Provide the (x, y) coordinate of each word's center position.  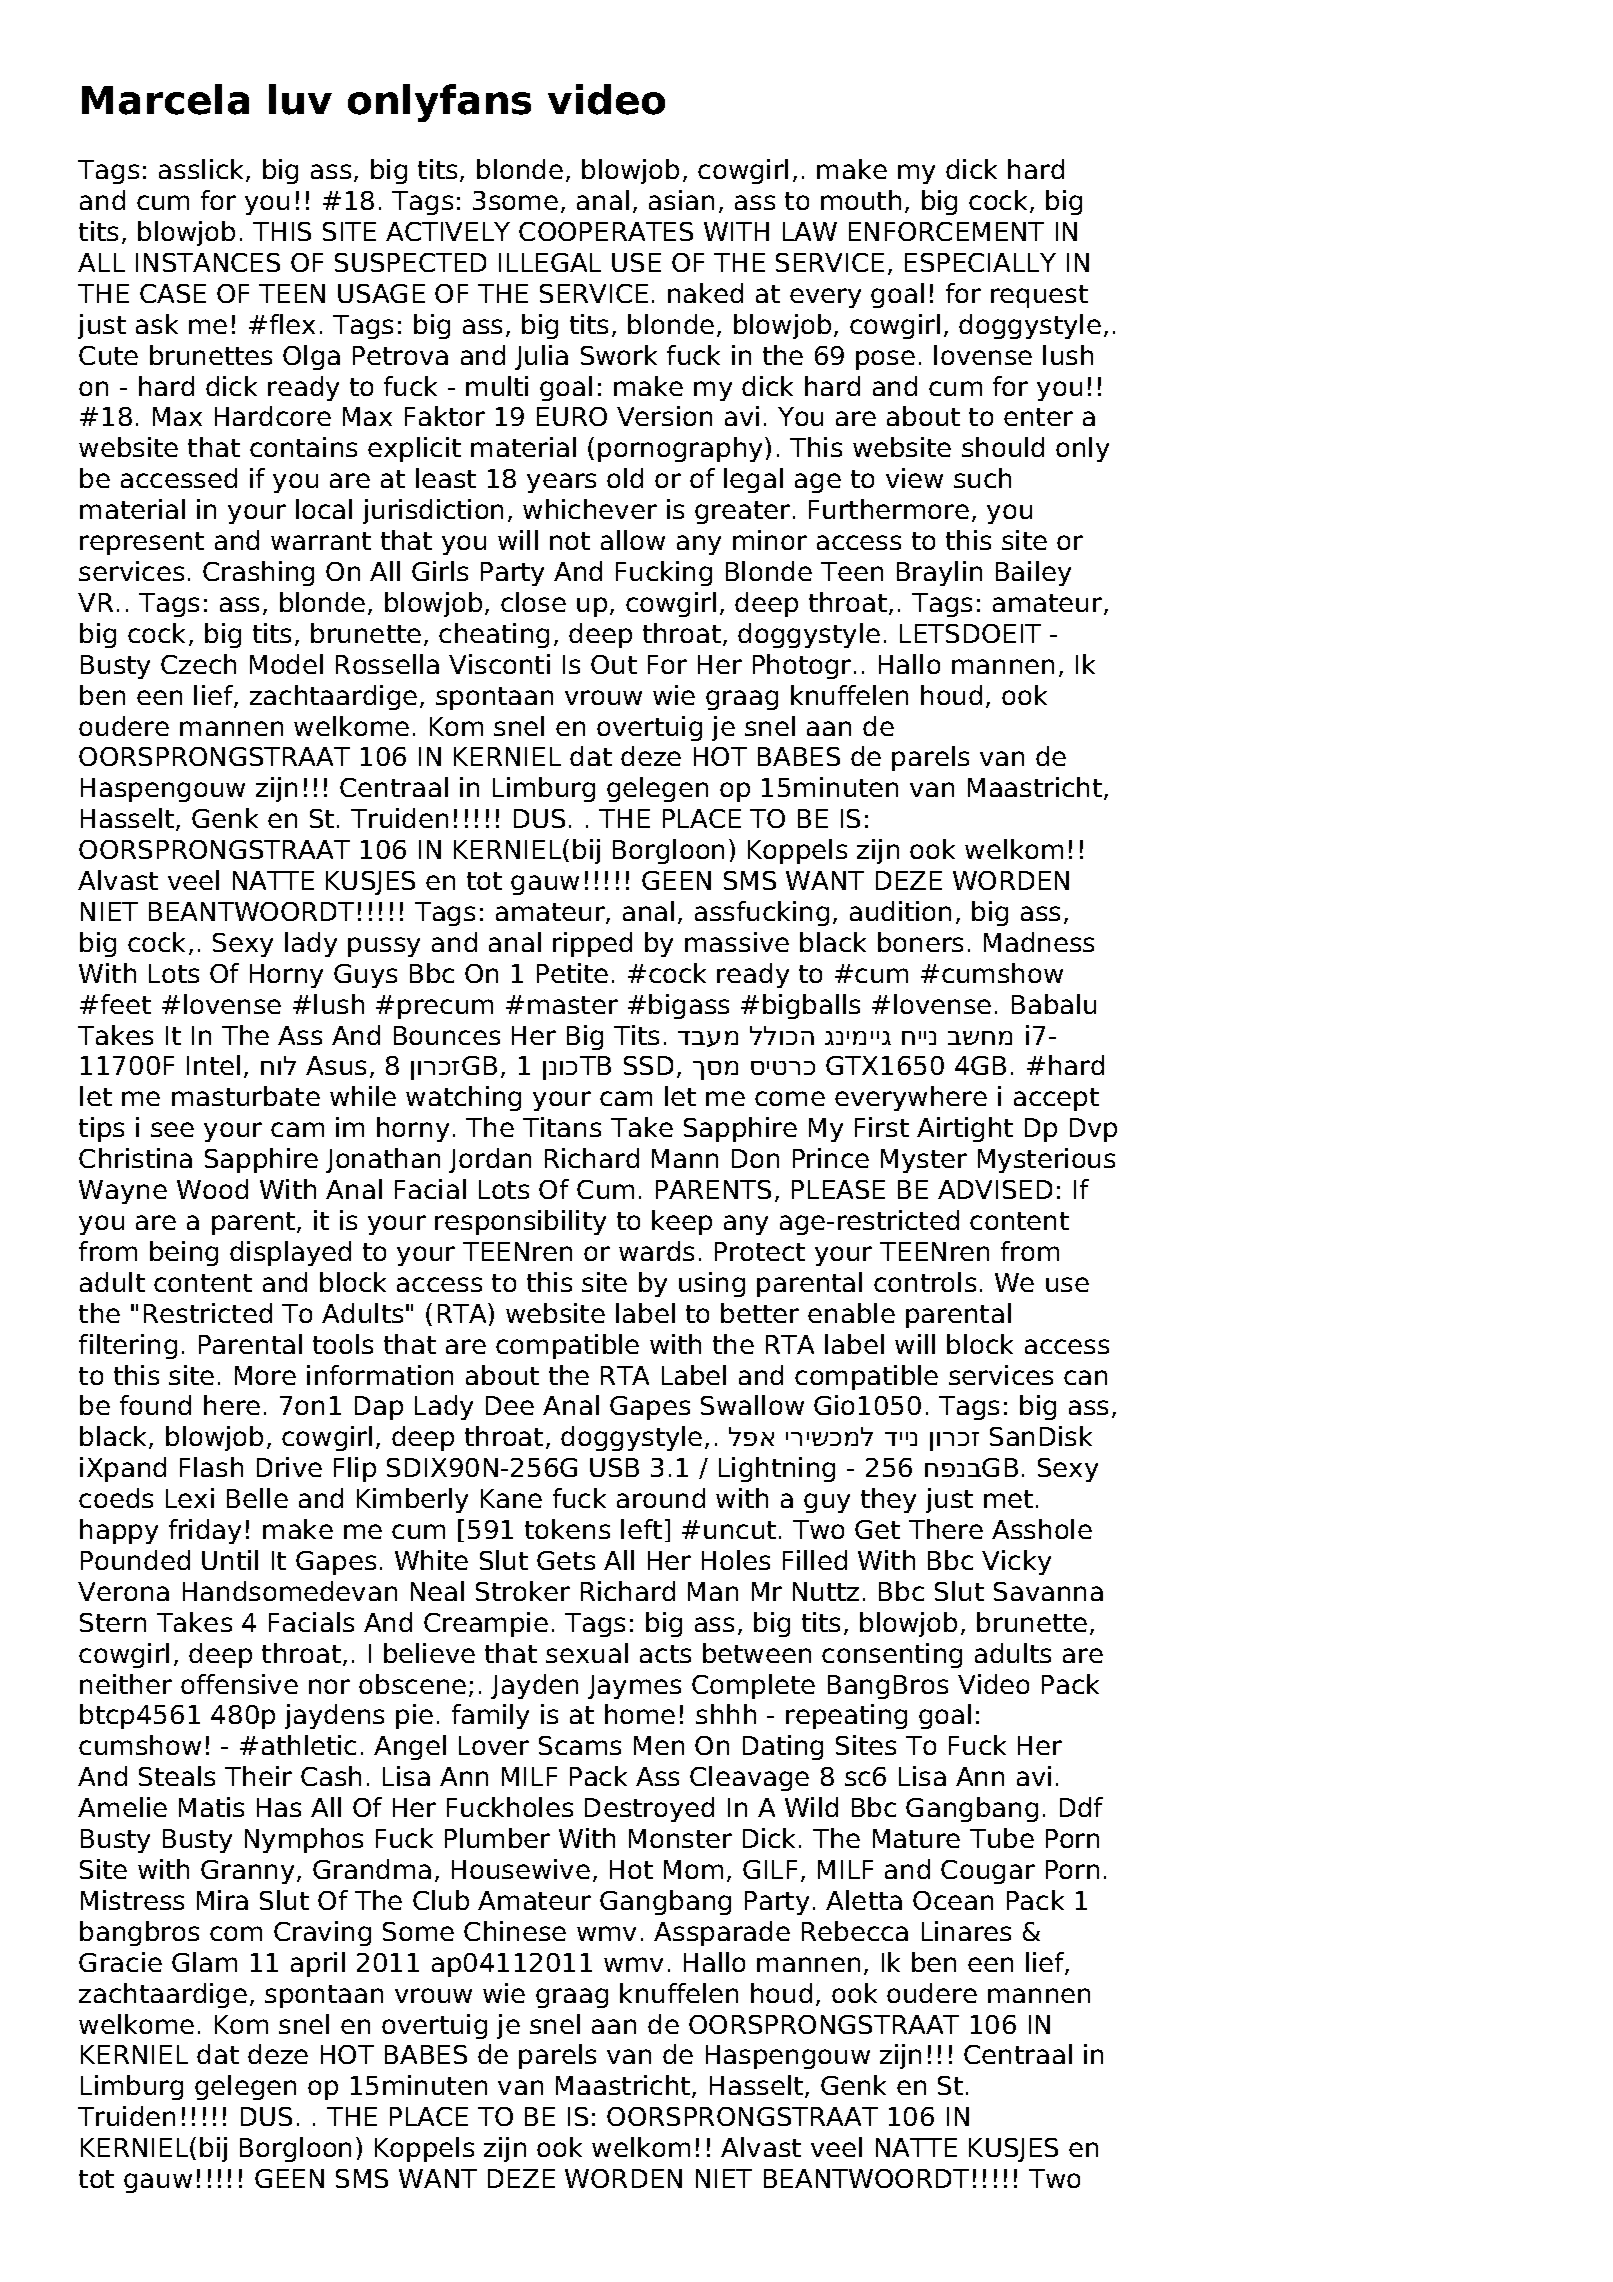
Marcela (165, 99)
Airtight (965, 1129)
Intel (213, 1065)
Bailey (1033, 573)
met (1008, 1499)
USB (614, 1467)
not (570, 541)
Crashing (258, 573)
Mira (222, 1900)
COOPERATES (606, 231)
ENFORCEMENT (946, 231)
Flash (211, 1467)
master (573, 1005)
